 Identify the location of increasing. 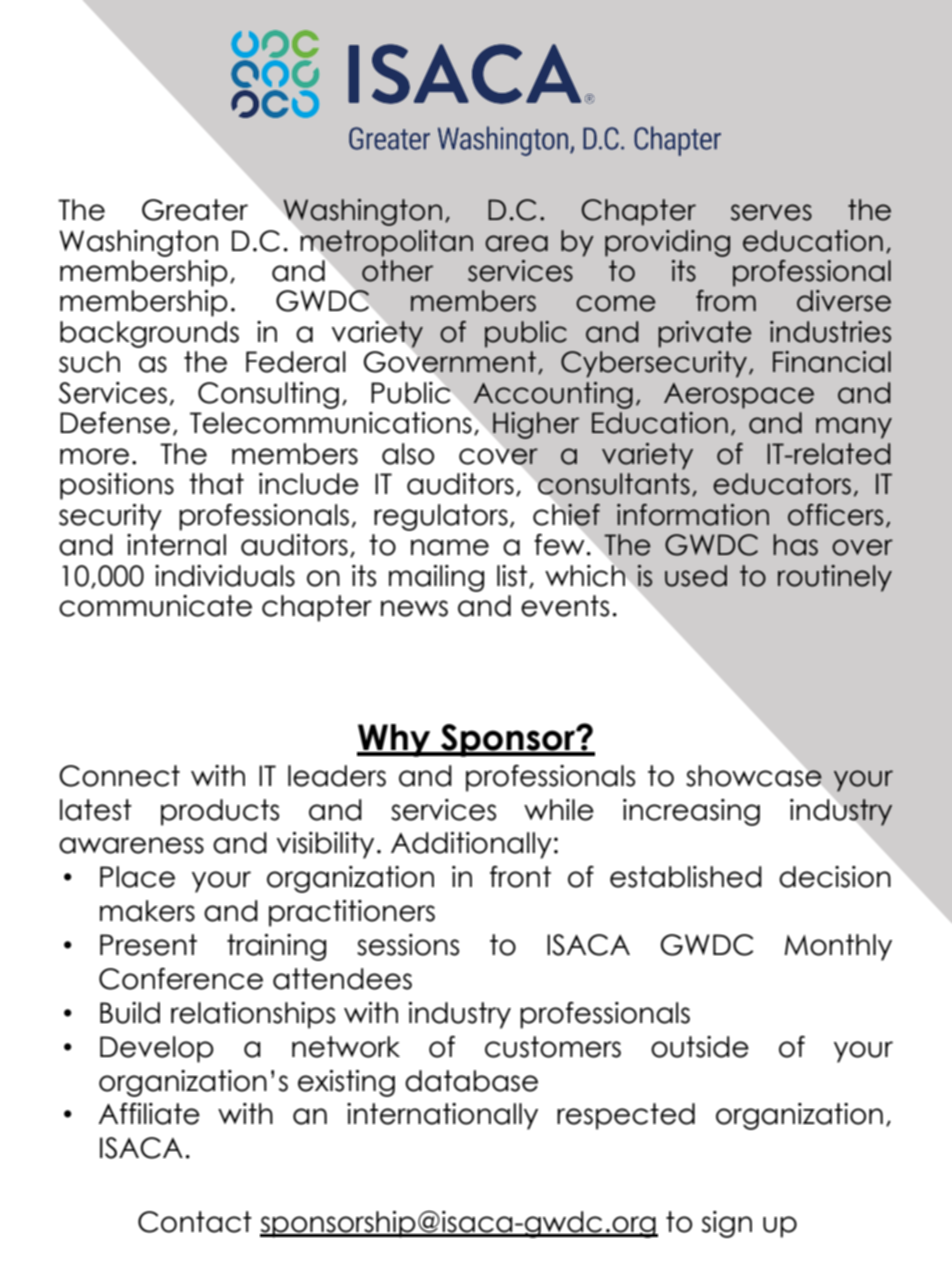
(691, 812).
